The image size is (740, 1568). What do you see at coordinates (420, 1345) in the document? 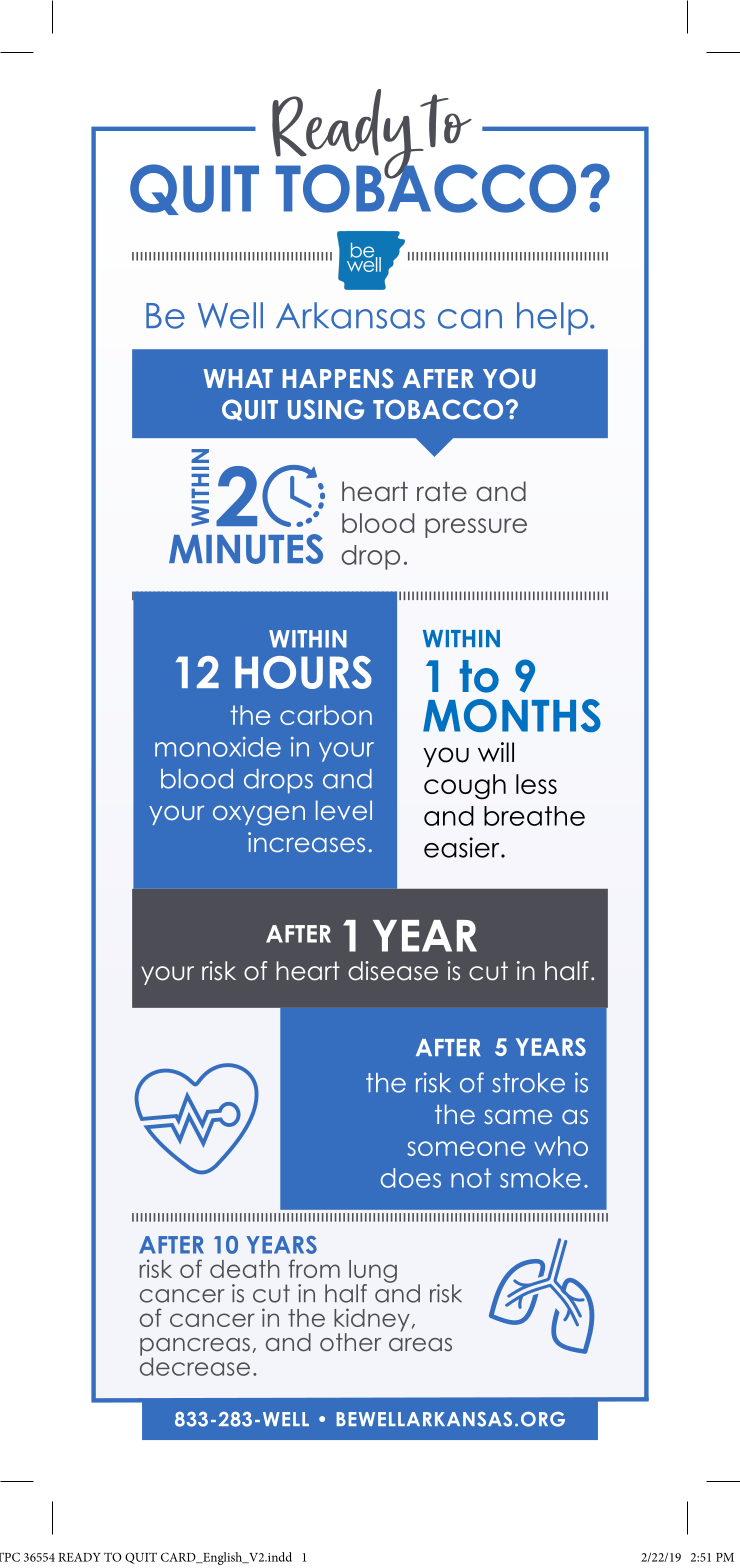
I see `areas` at bounding box center [420, 1345].
